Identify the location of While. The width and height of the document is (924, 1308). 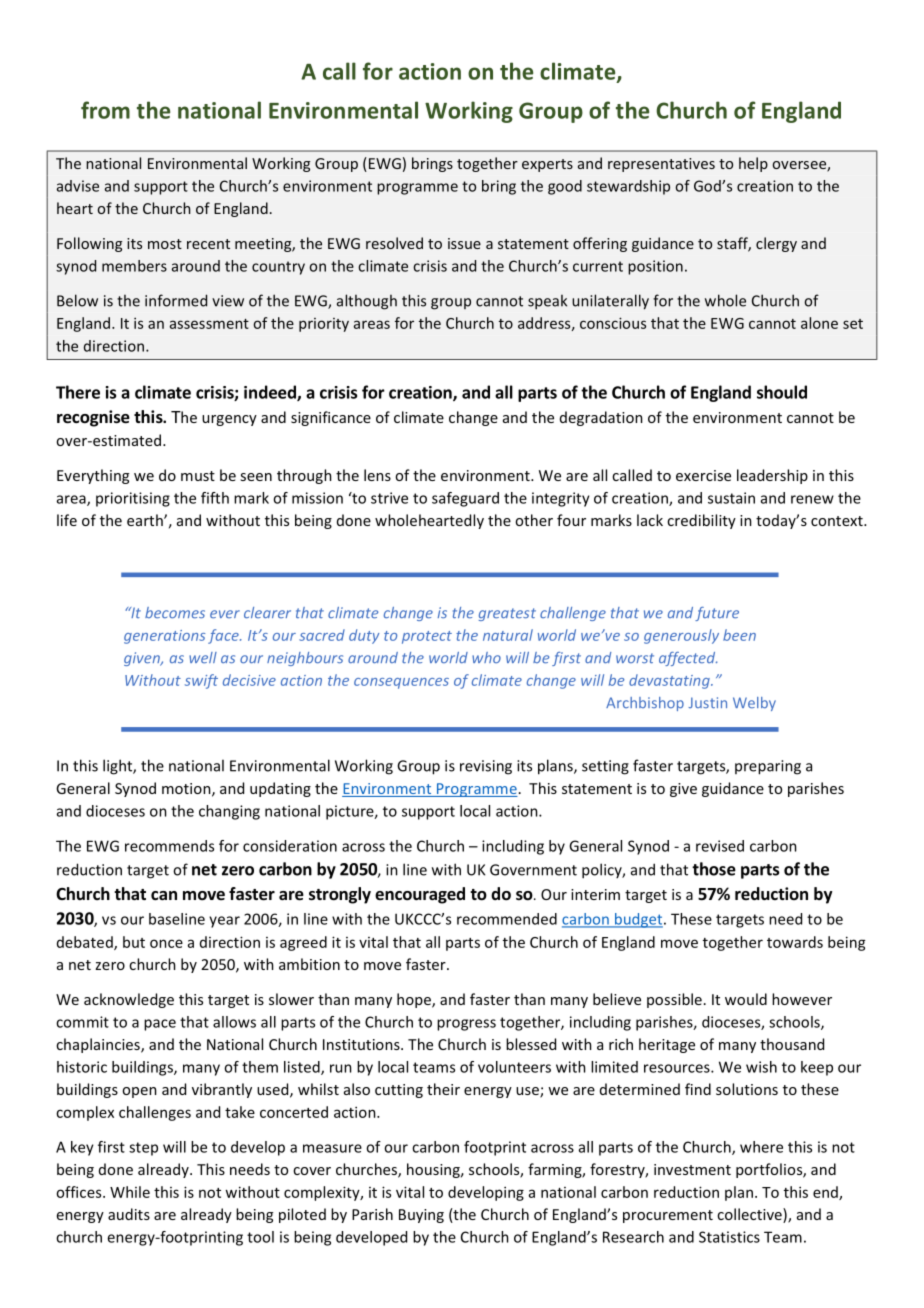
(130, 1192).
